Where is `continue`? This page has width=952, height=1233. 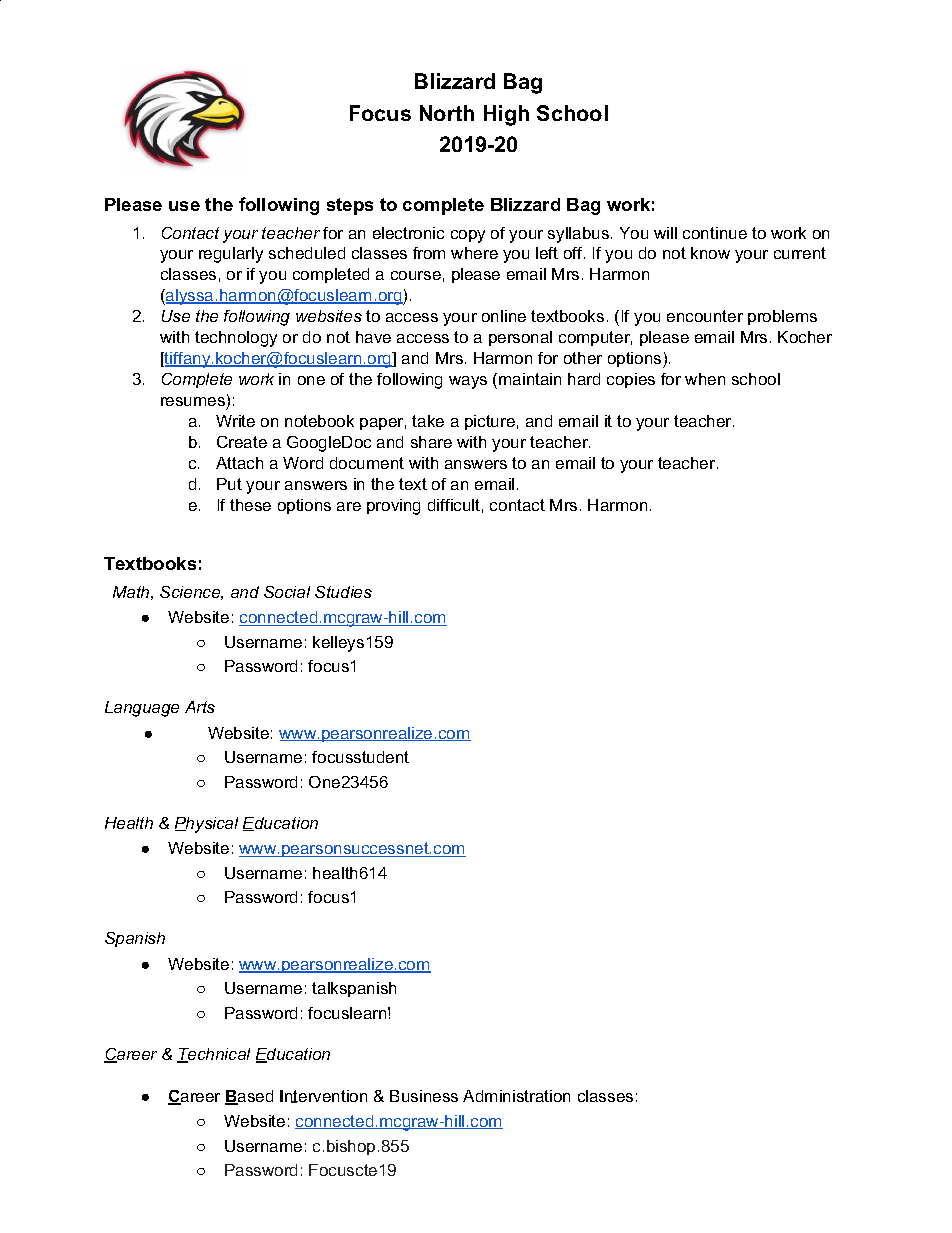
continue is located at coordinates (715, 233).
